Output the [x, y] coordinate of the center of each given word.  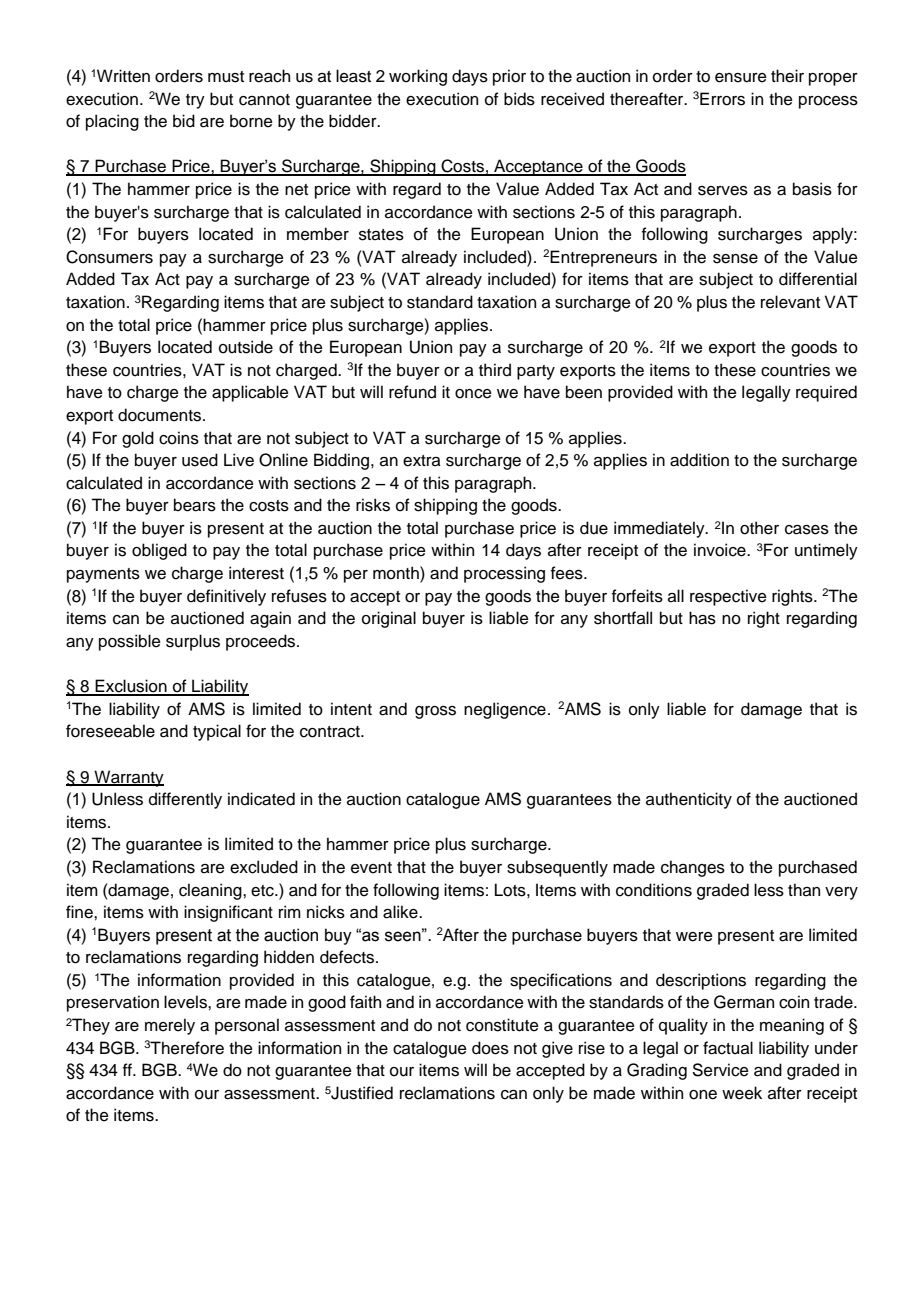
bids [519, 99]
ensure [741, 78]
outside [246, 347]
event [371, 868]
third [495, 370]
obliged [159, 551]
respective [728, 597]
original [389, 619]
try [195, 101]
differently [185, 800]
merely [170, 1026]
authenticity [689, 800]
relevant [790, 302]
